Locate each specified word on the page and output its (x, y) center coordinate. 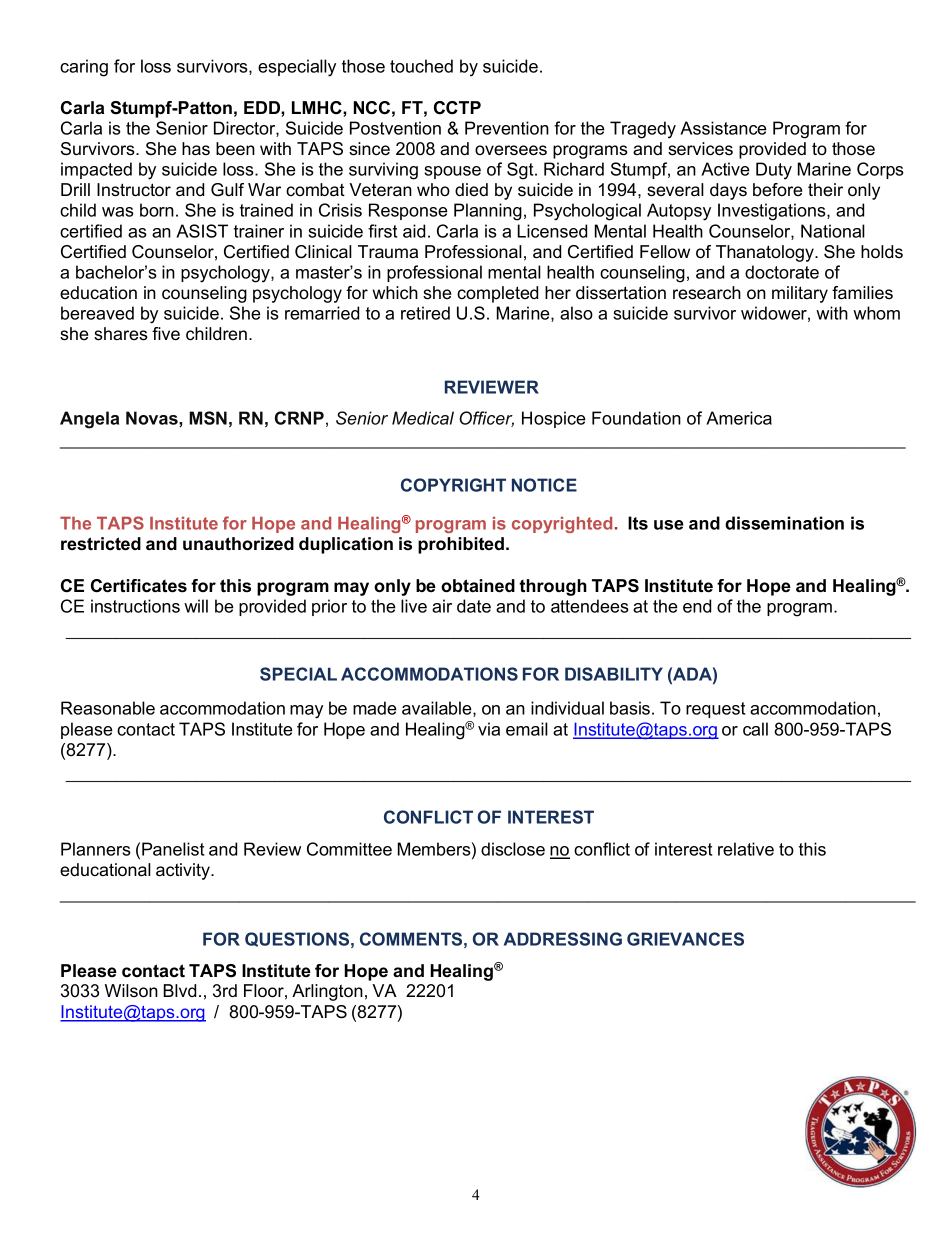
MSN (208, 418)
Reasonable (108, 708)
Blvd (180, 990)
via (489, 729)
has (196, 148)
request (715, 710)
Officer (486, 419)
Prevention (507, 128)
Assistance (723, 128)
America (739, 418)
